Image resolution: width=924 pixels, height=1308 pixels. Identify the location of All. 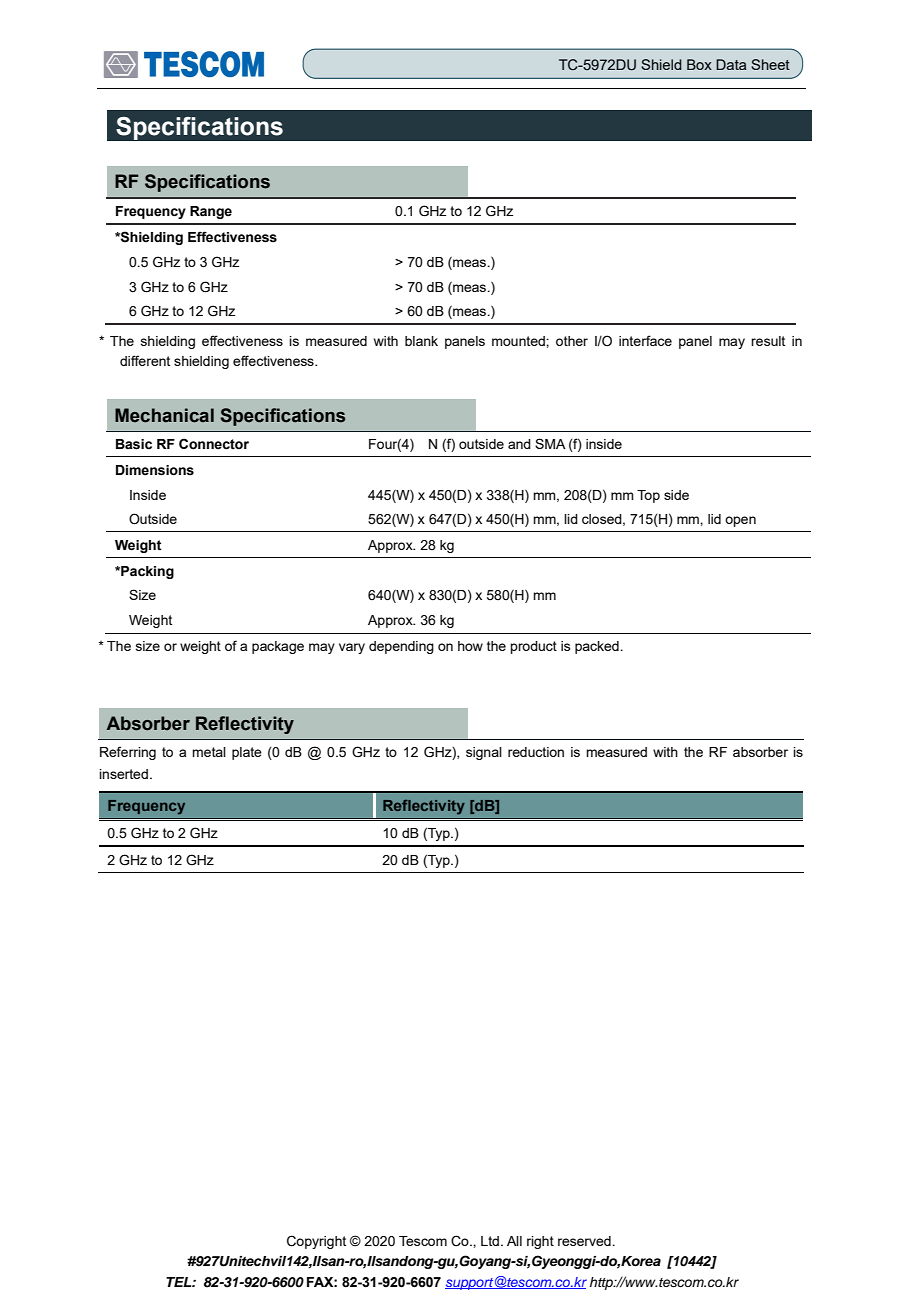
(514, 1241).
